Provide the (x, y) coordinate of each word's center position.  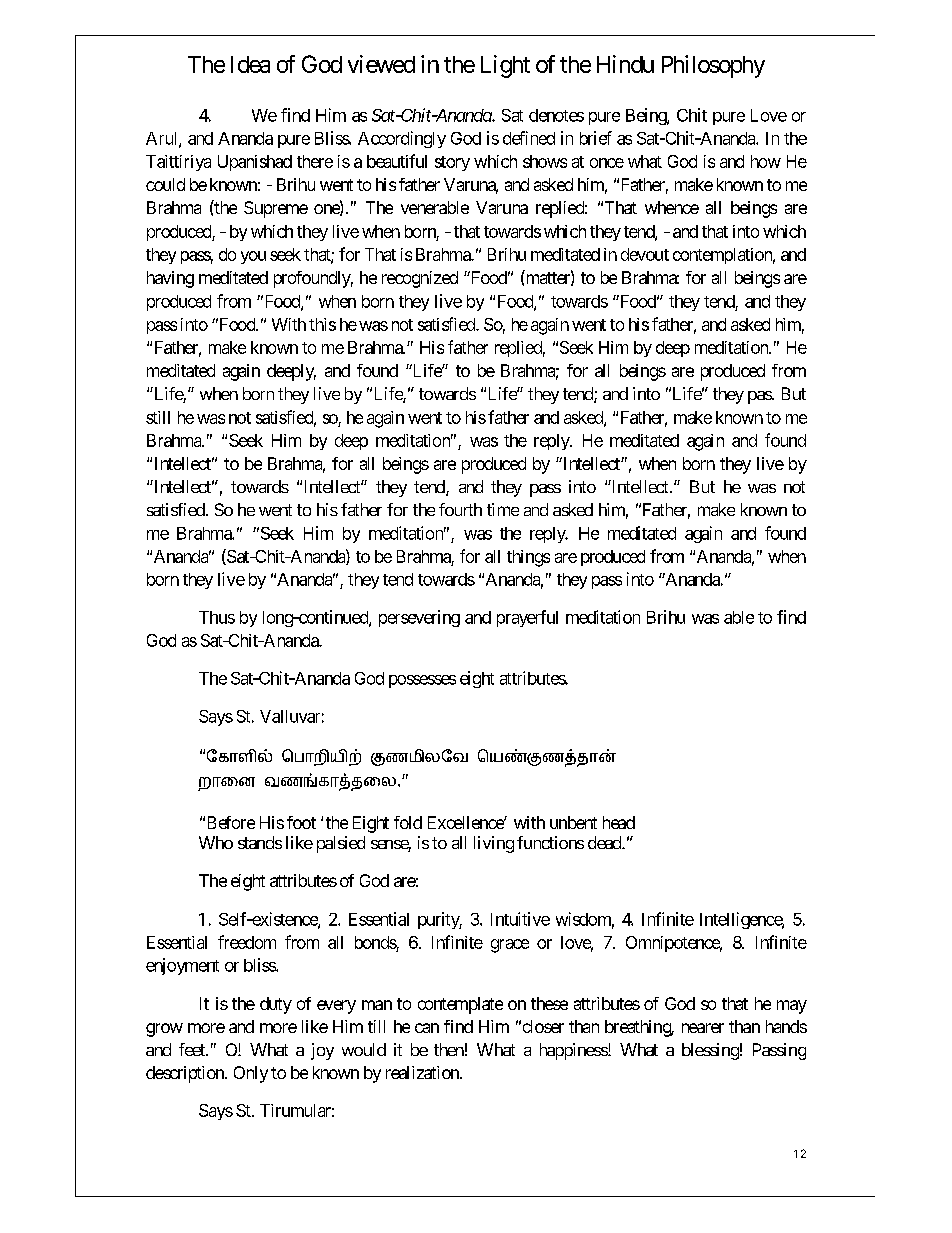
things (528, 558)
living (494, 844)
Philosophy (713, 66)
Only (251, 1074)
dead (605, 842)
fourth (460, 509)
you (253, 257)
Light (505, 66)
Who (216, 842)
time (503, 509)
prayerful (527, 618)
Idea (250, 64)
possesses (422, 681)
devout (645, 254)
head (619, 822)
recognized (420, 279)
